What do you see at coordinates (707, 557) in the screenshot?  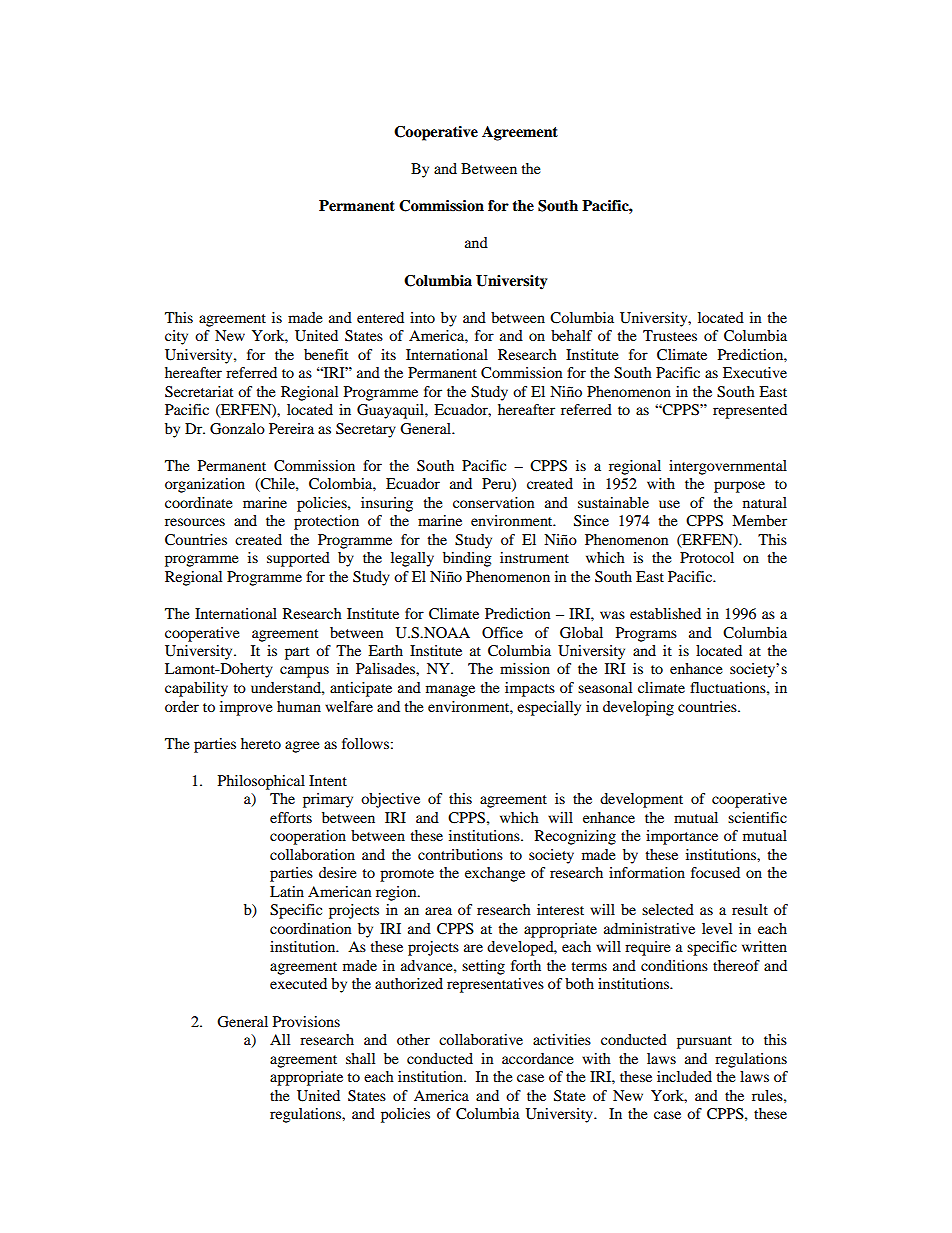 I see `Protocol` at bounding box center [707, 557].
